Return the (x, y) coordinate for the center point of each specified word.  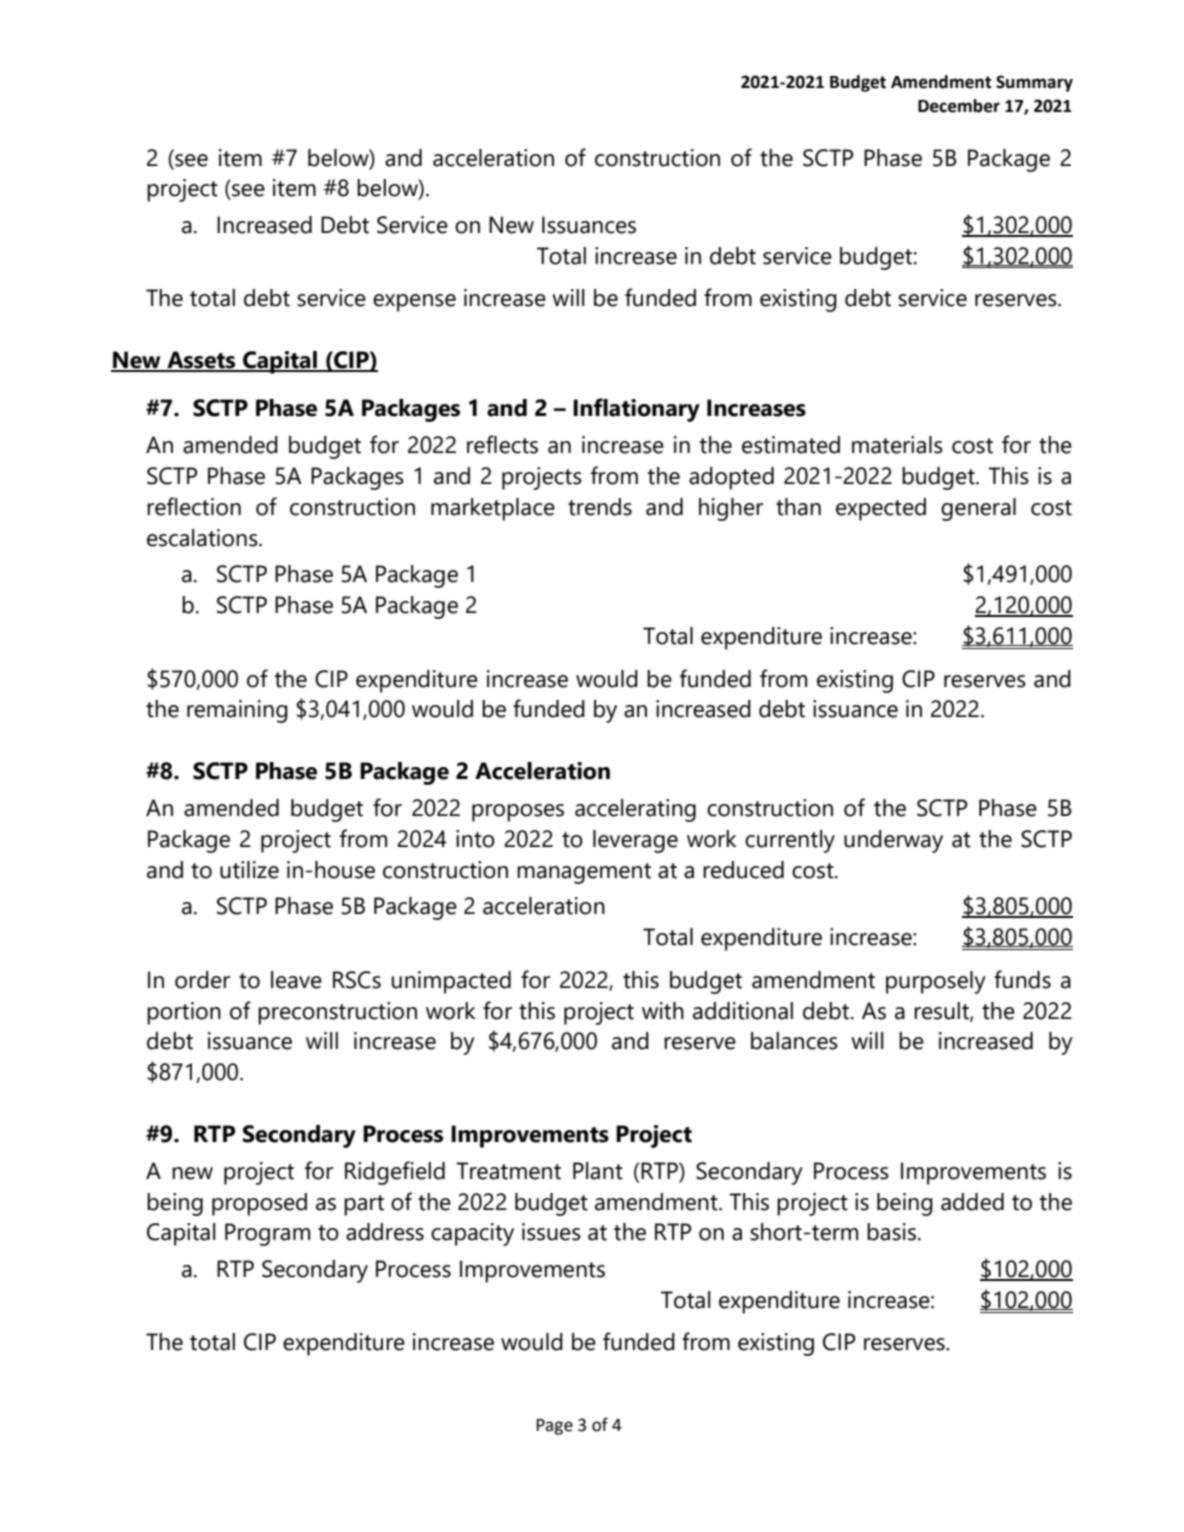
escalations (203, 538)
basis (891, 1232)
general (978, 509)
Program (267, 1234)
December (959, 106)
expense (414, 303)
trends (600, 507)
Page (555, 1427)
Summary (1034, 83)
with (663, 1011)
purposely (936, 982)
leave (296, 980)
